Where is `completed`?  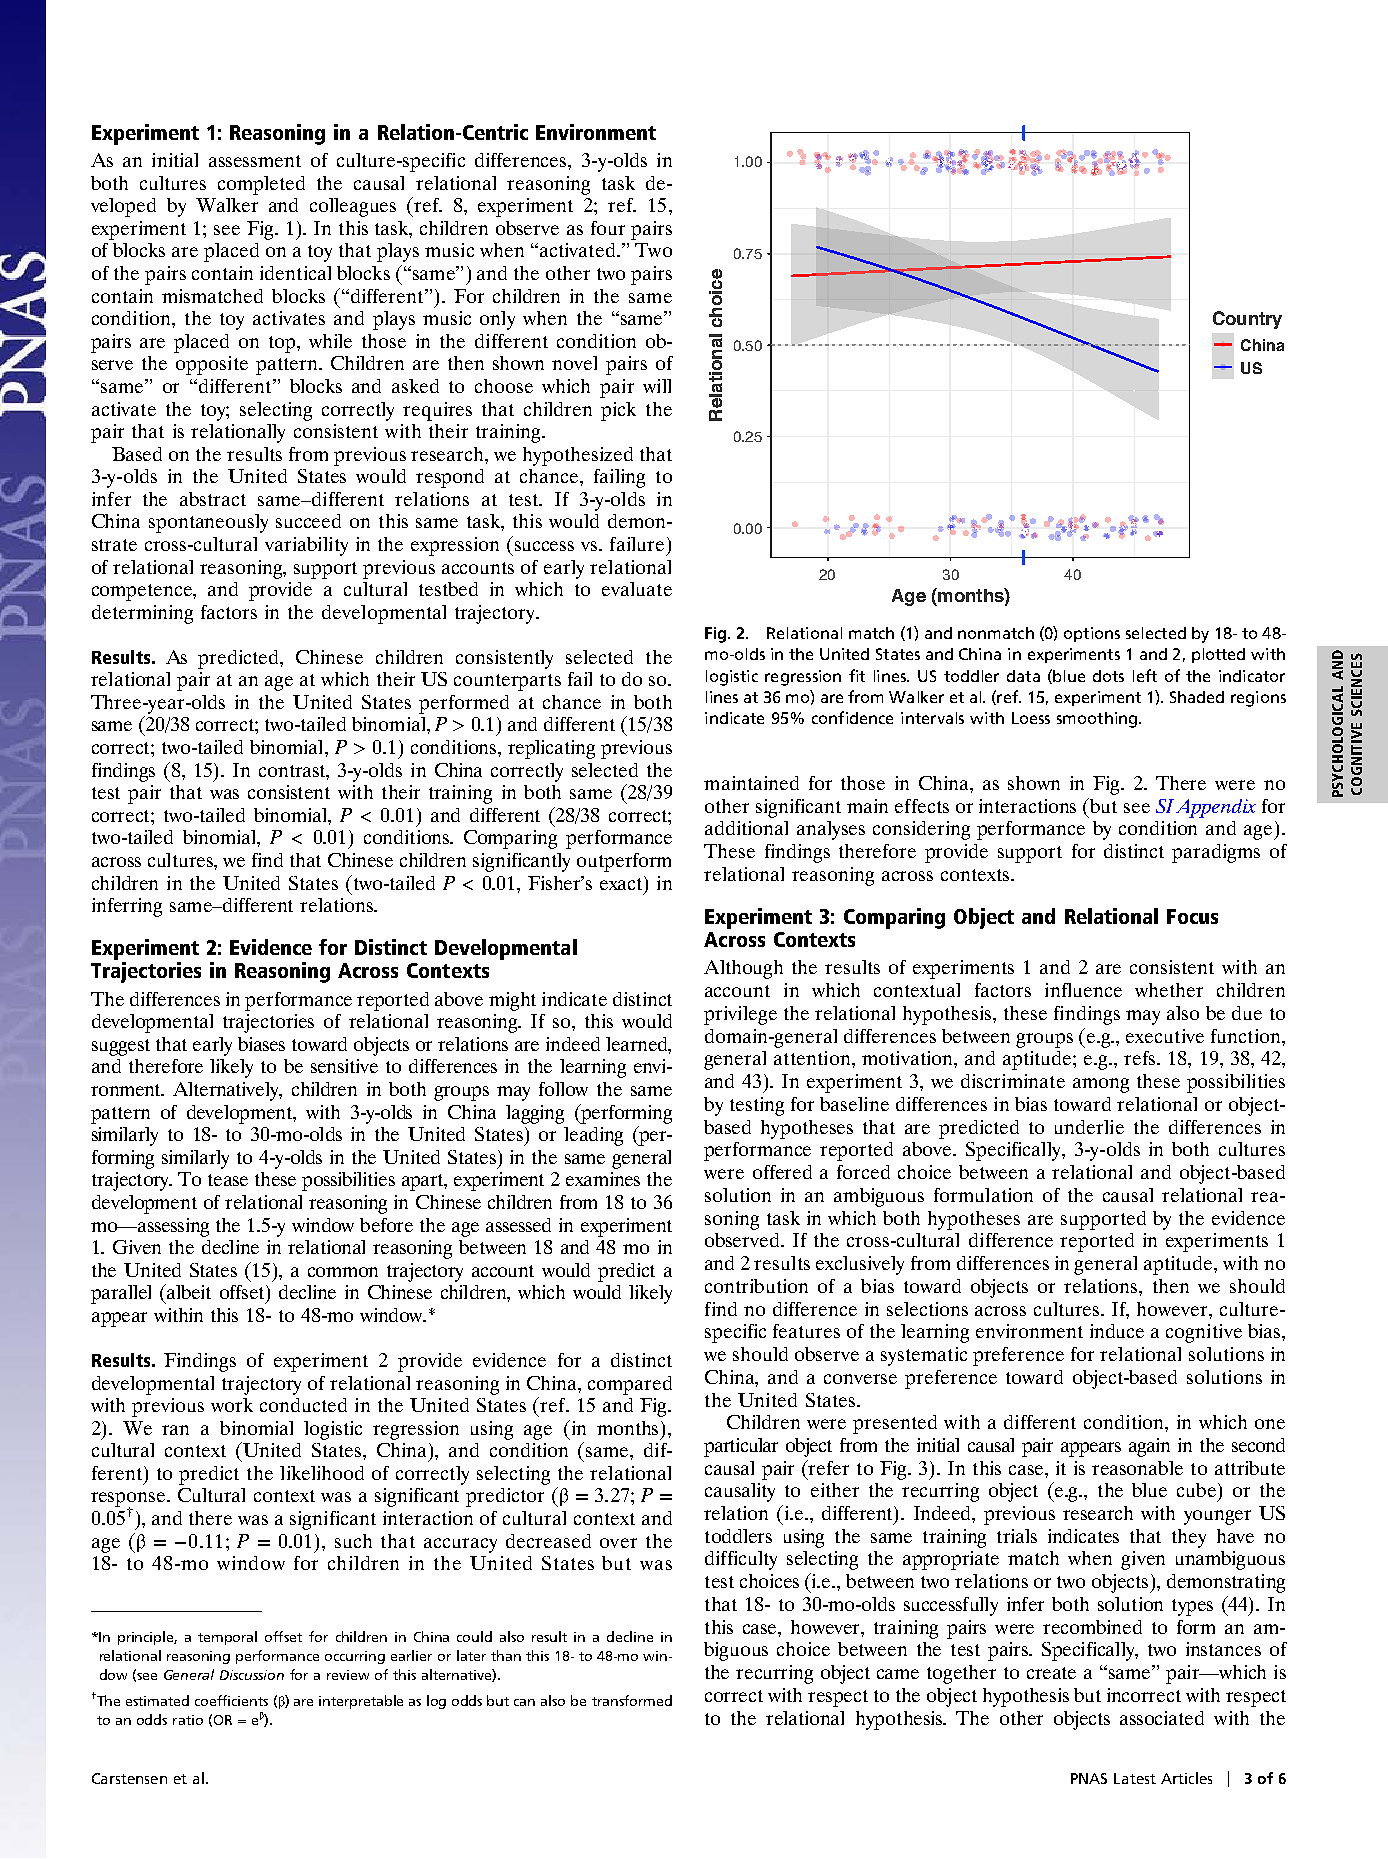 completed is located at coordinates (261, 185).
